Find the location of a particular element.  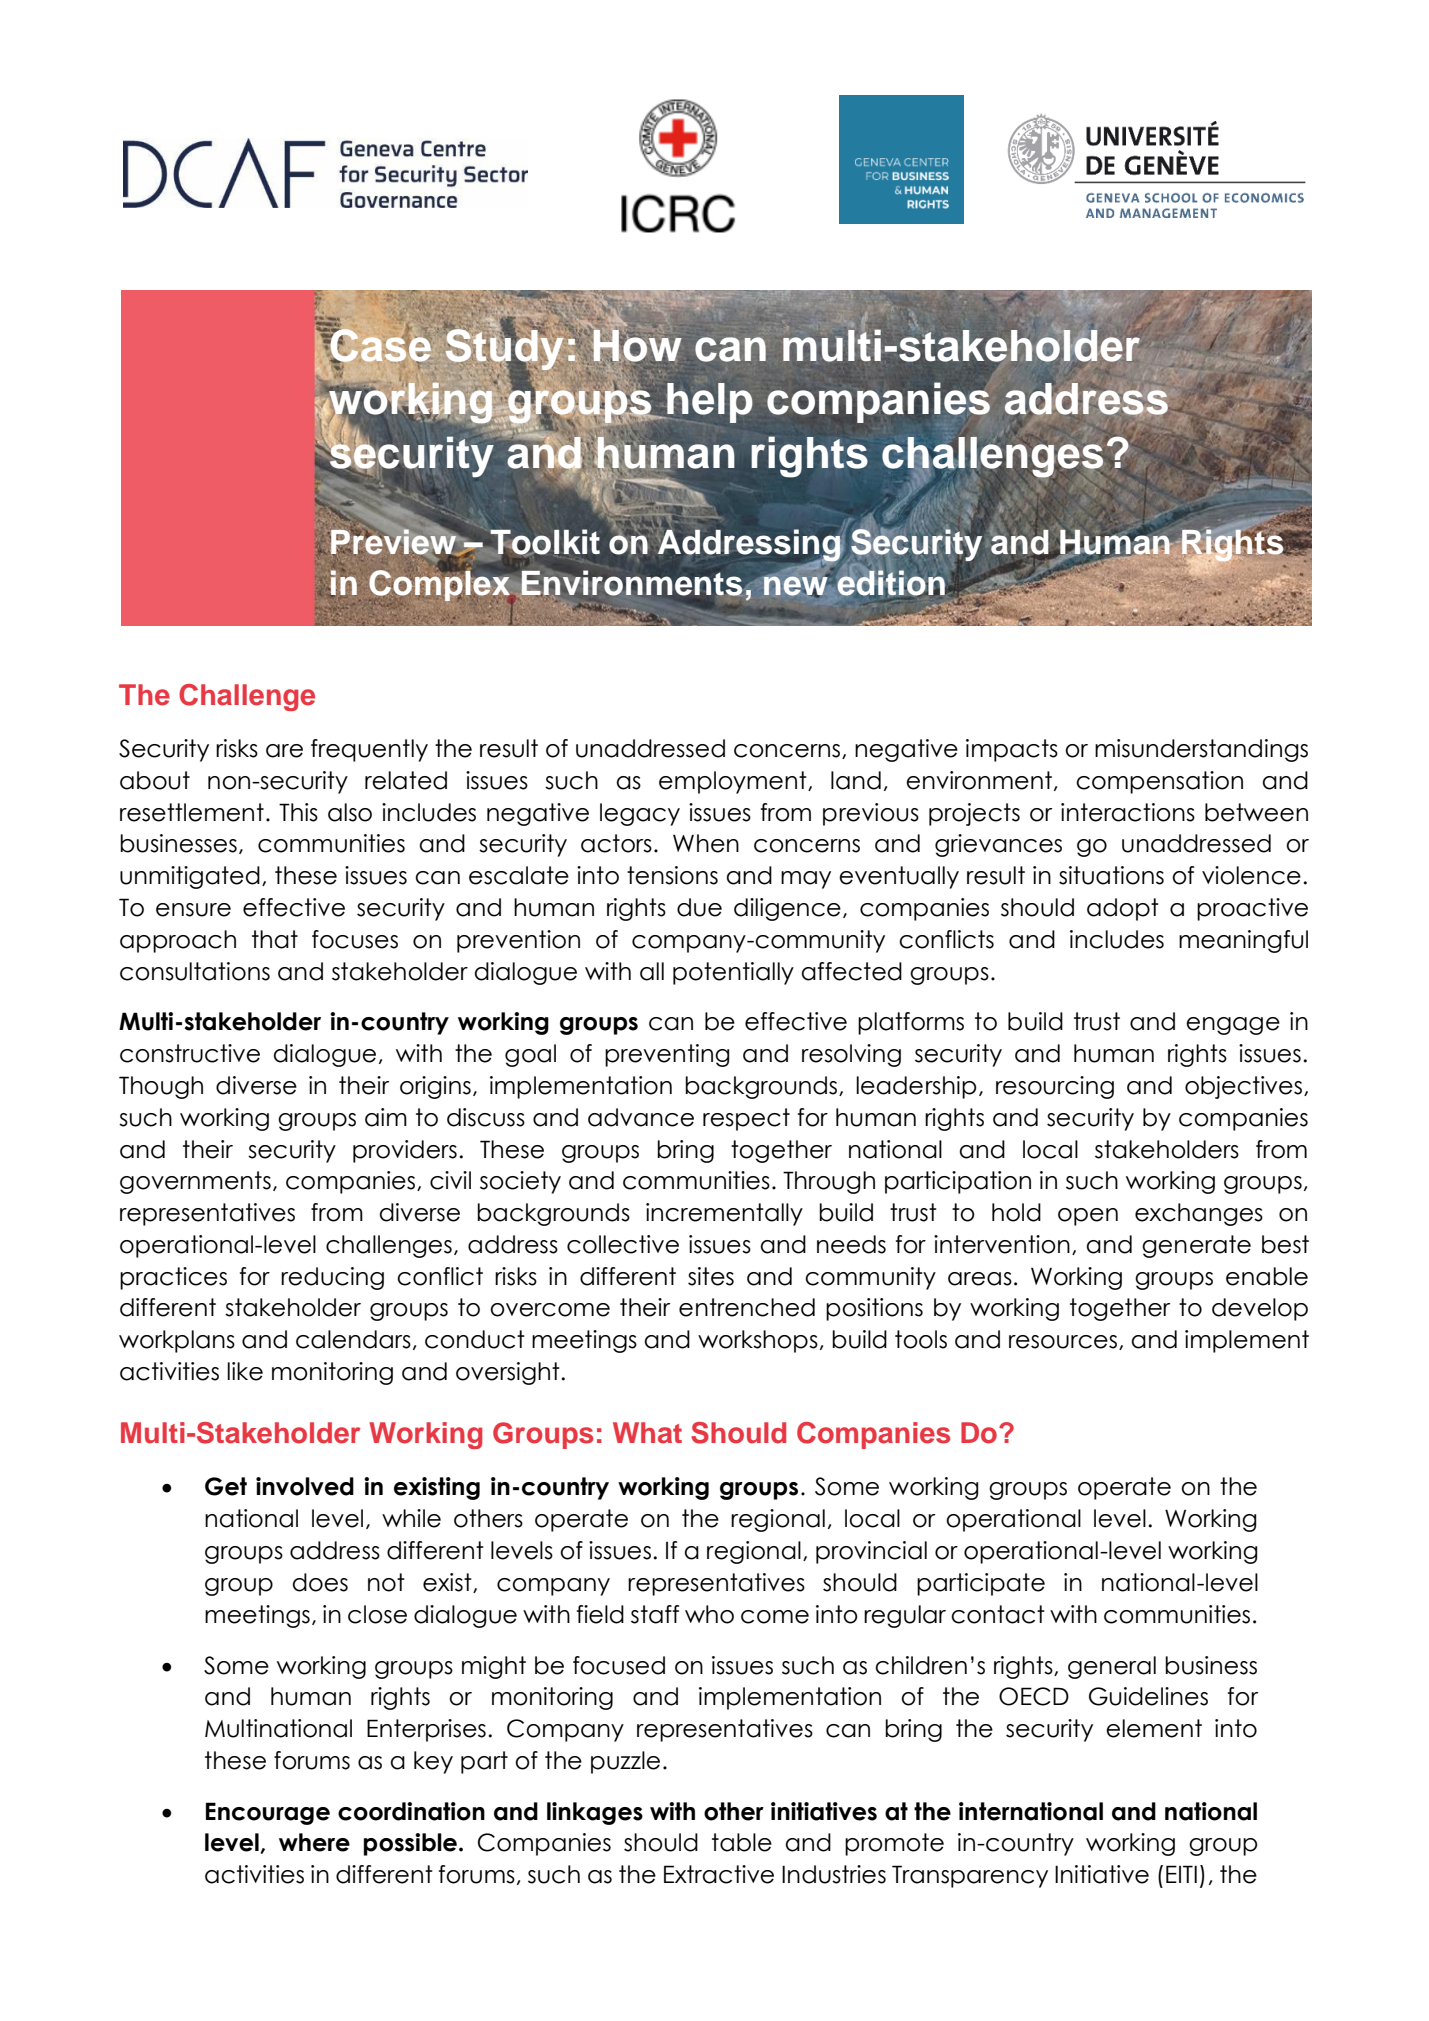

element is located at coordinates (1154, 1728).
